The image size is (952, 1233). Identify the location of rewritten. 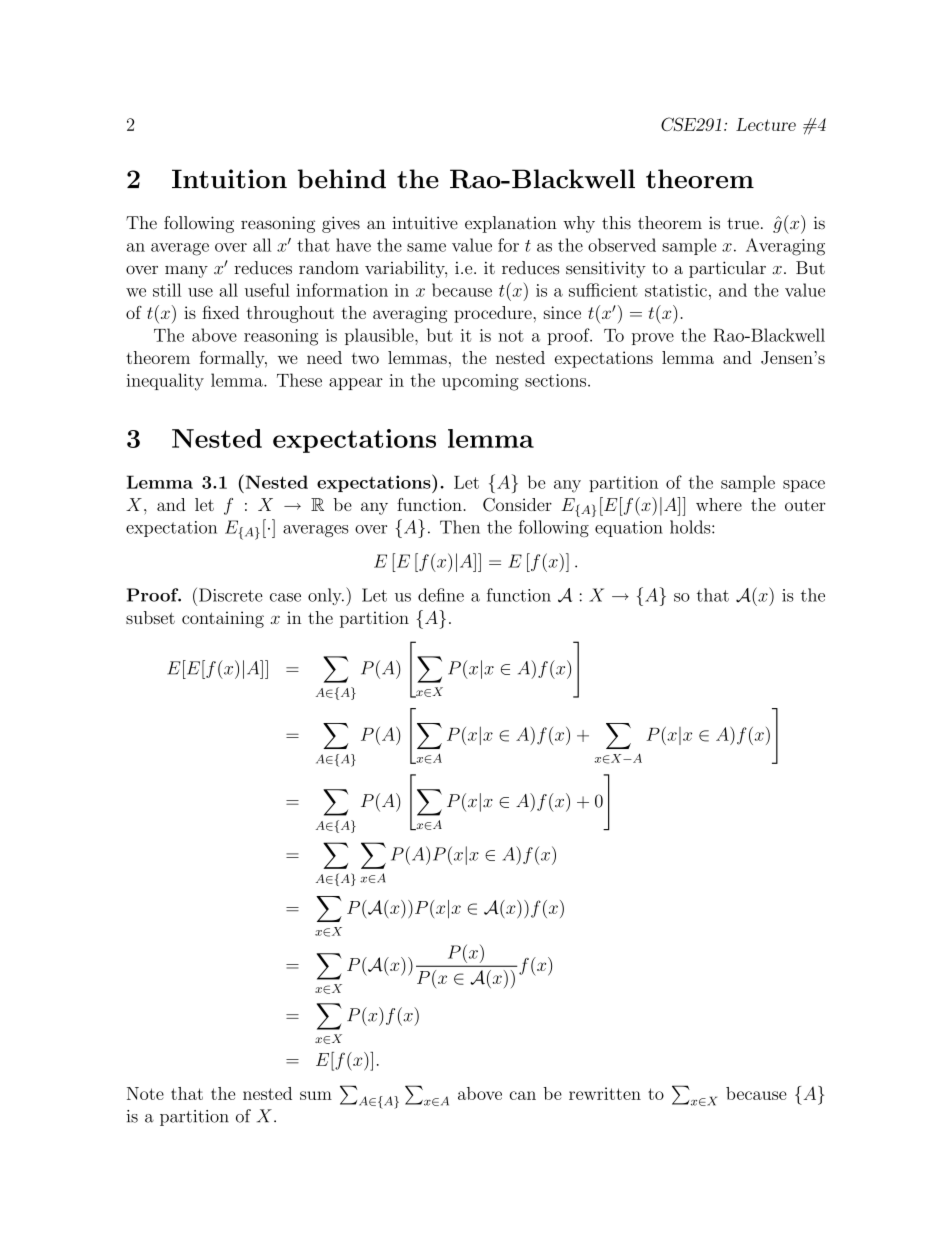
(605, 1093).
